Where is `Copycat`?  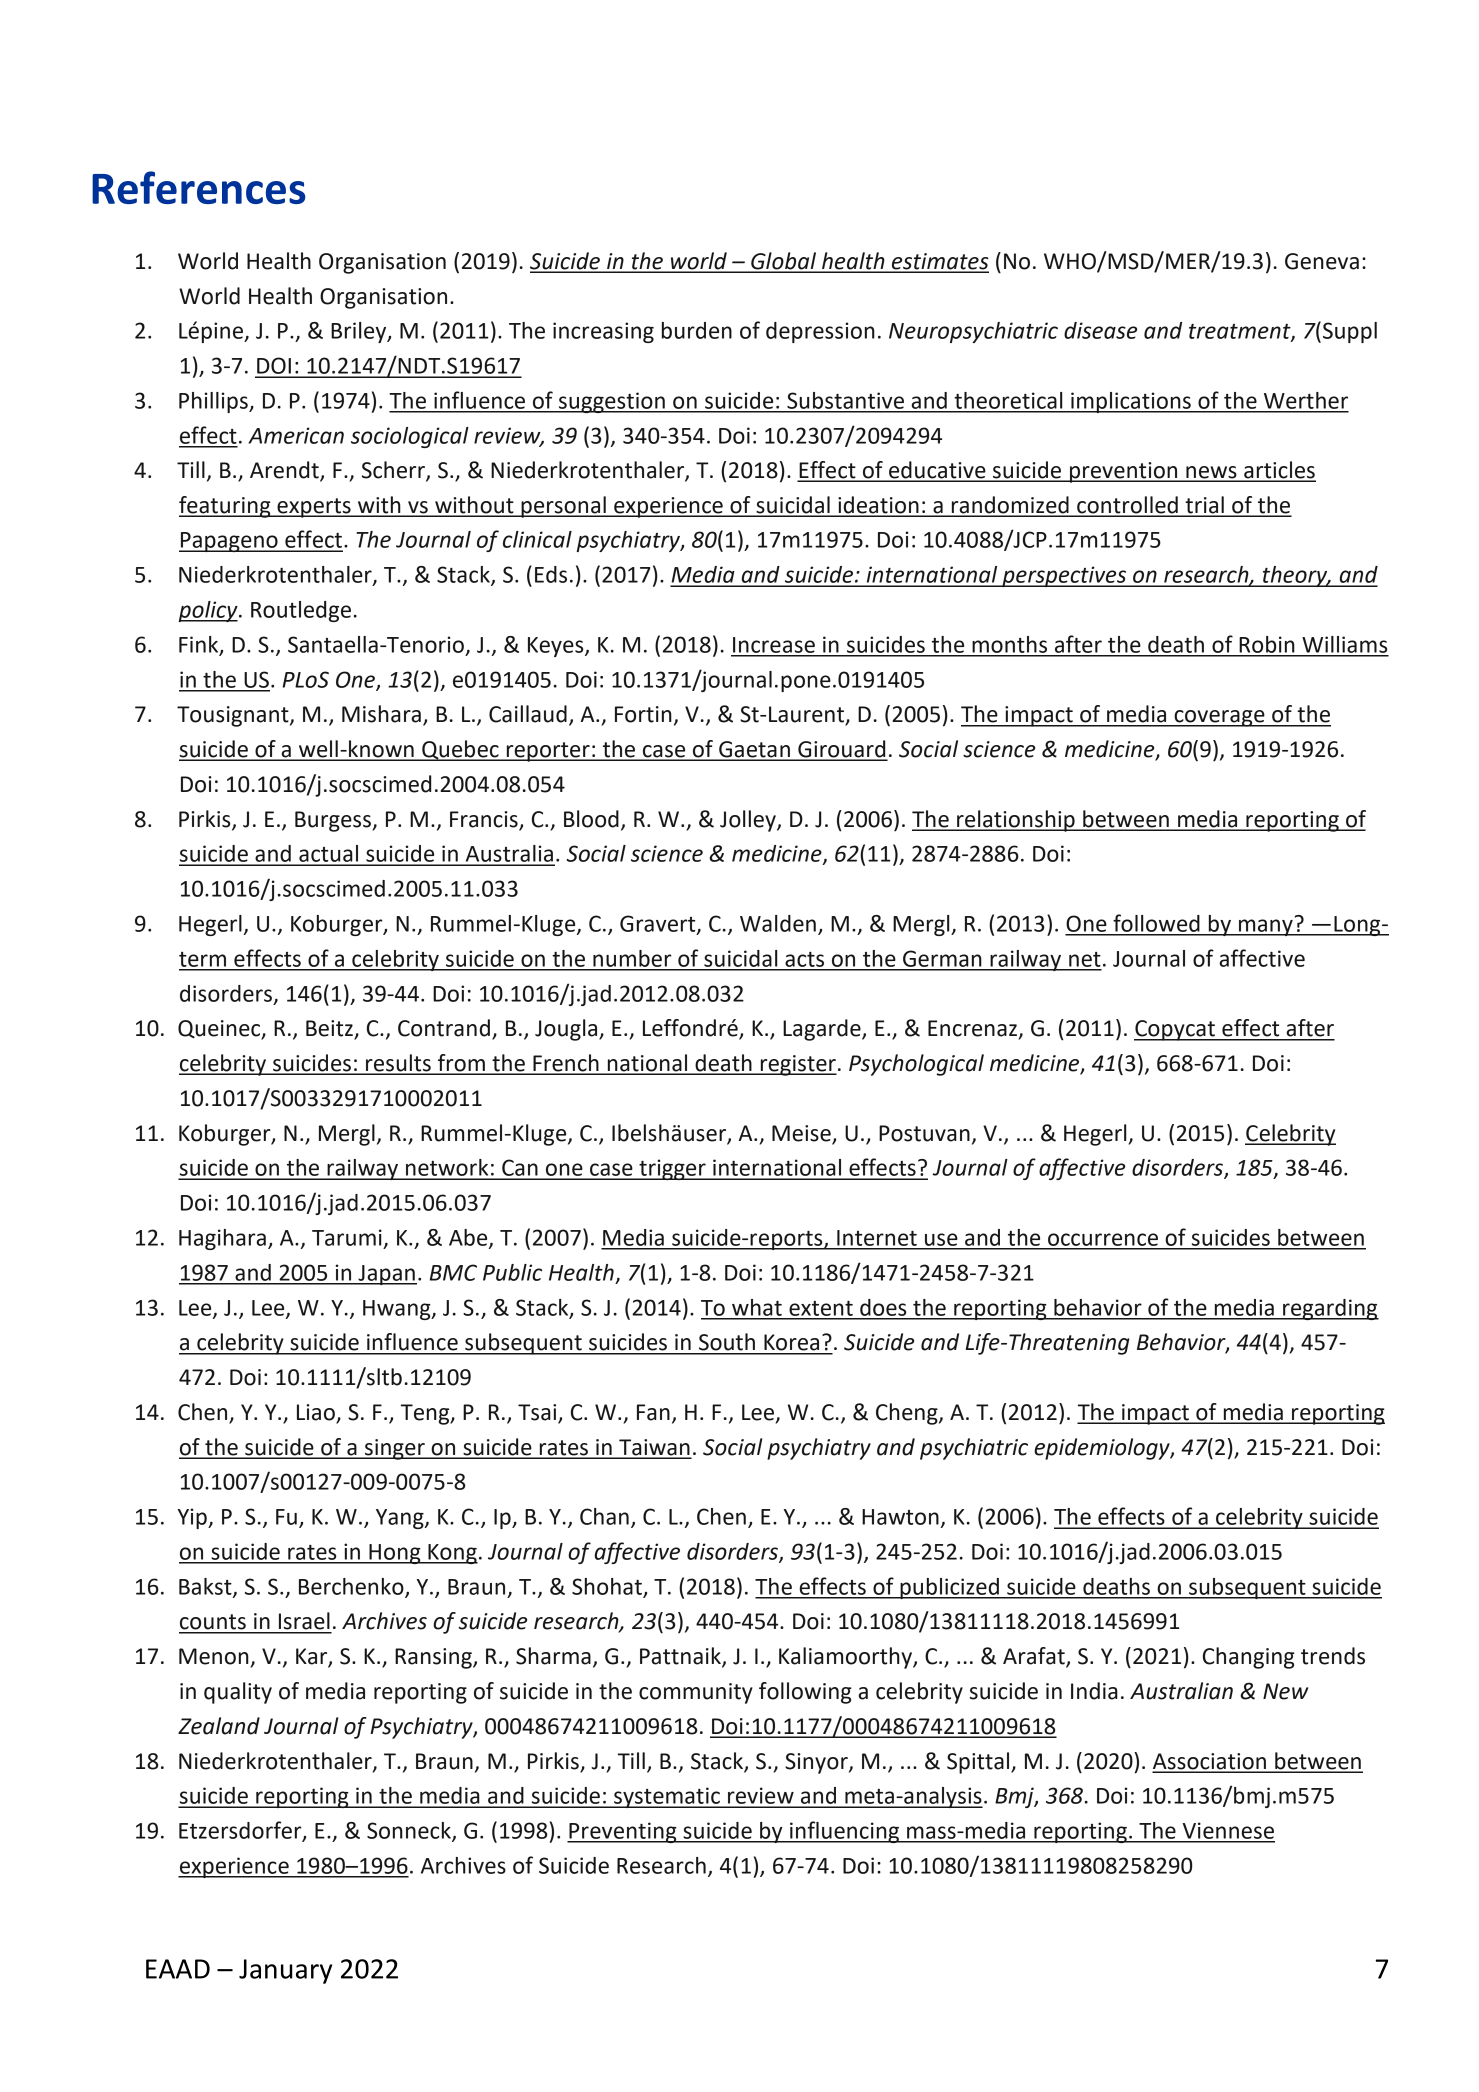
Copycat is located at coordinates (1175, 1030).
